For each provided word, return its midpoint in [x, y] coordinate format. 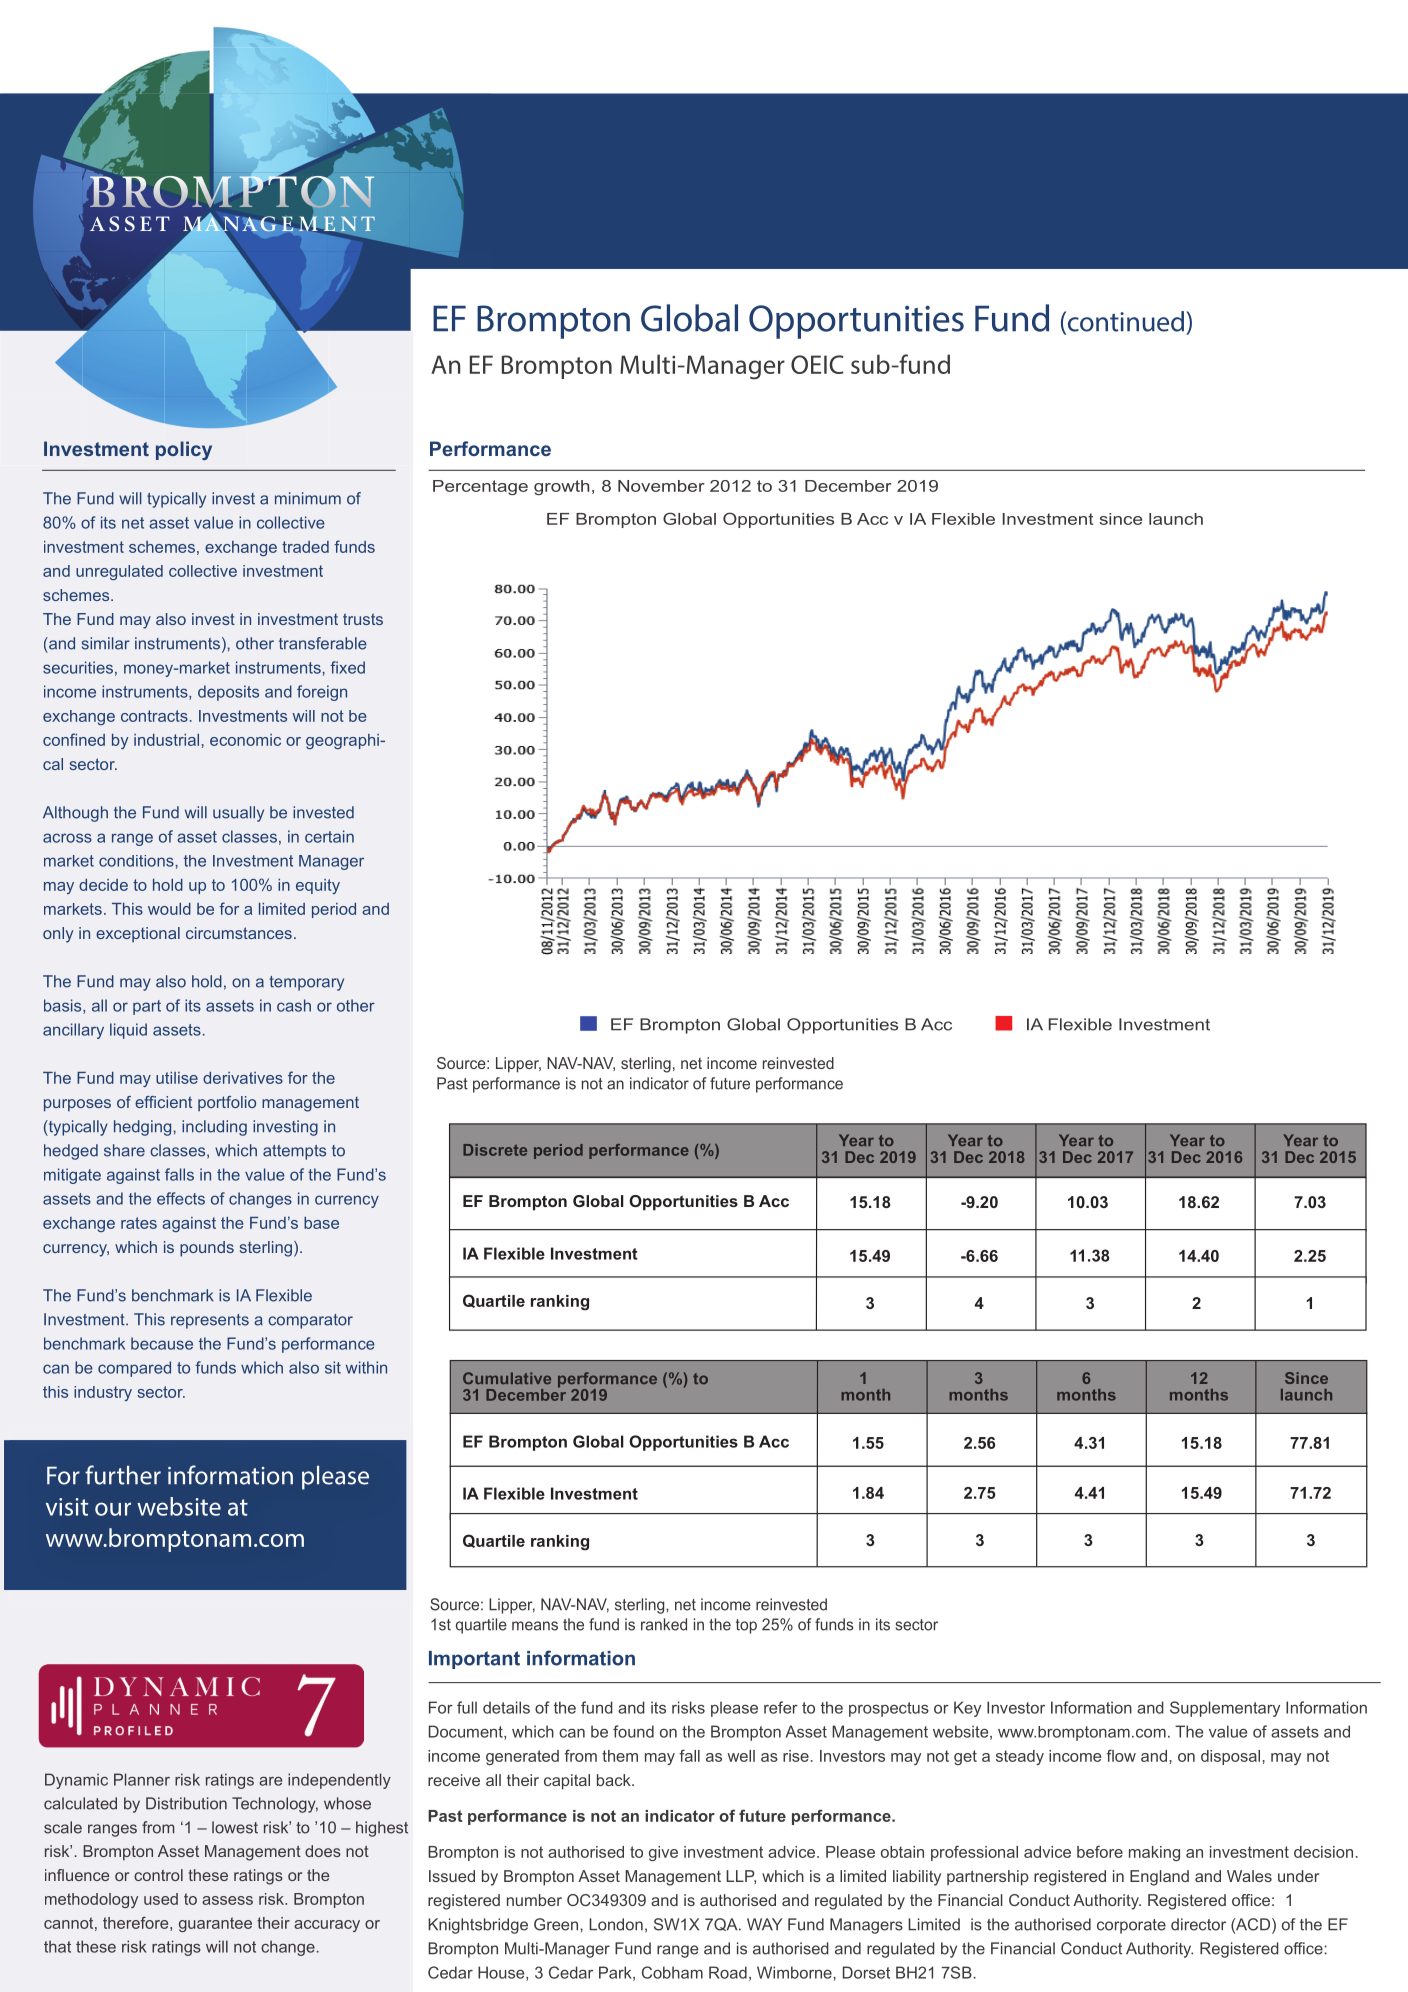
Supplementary [1225, 1709]
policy [184, 450]
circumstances [239, 933]
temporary [306, 983]
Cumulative [507, 1378]
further [123, 1475]
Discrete [495, 1150]
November [661, 486]
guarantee [215, 1924]
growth [561, 487]
